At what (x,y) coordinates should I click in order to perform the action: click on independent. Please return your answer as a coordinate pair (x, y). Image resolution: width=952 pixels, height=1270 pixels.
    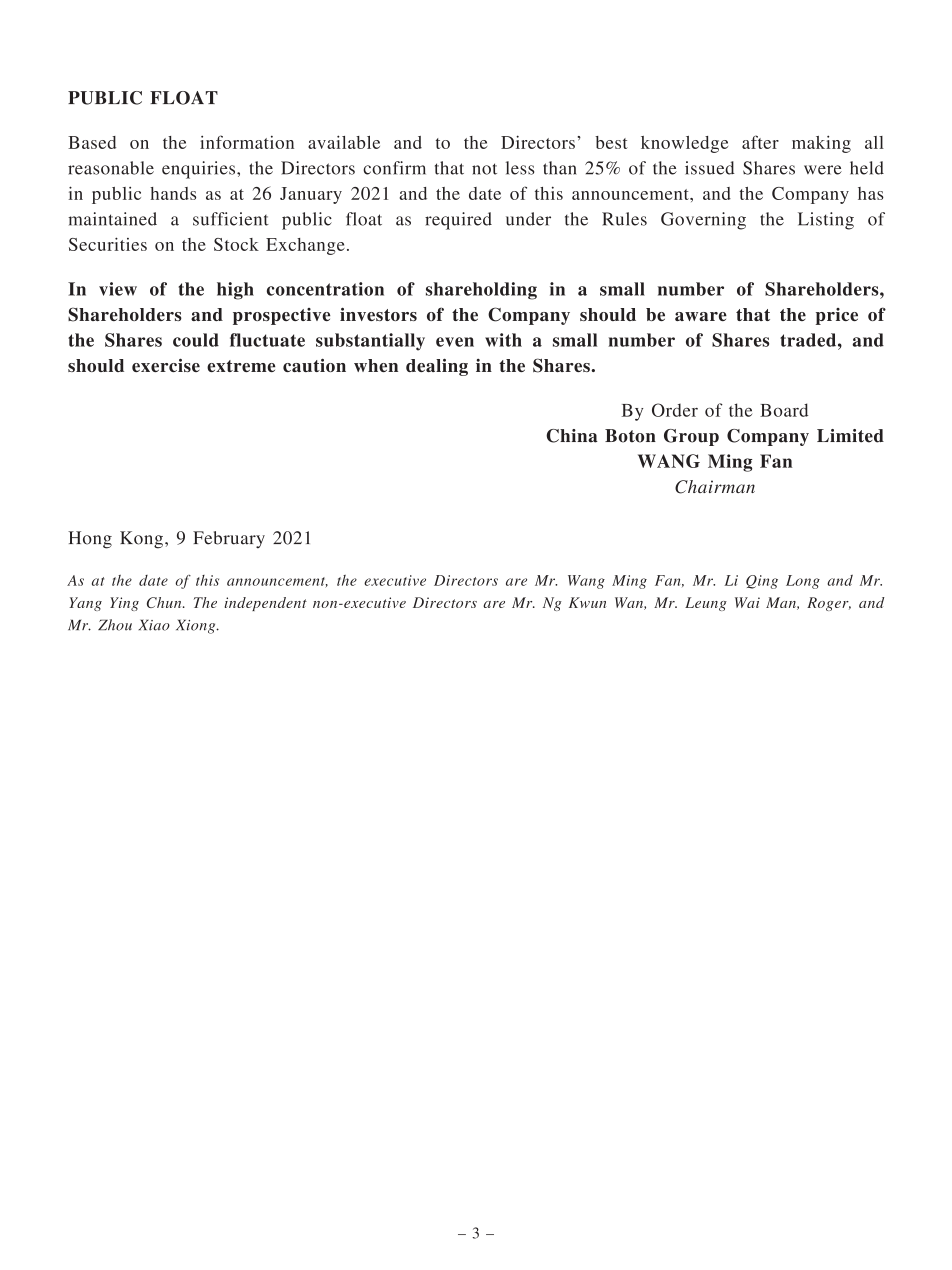
    Looking at the image, I should click on (266, 604).
